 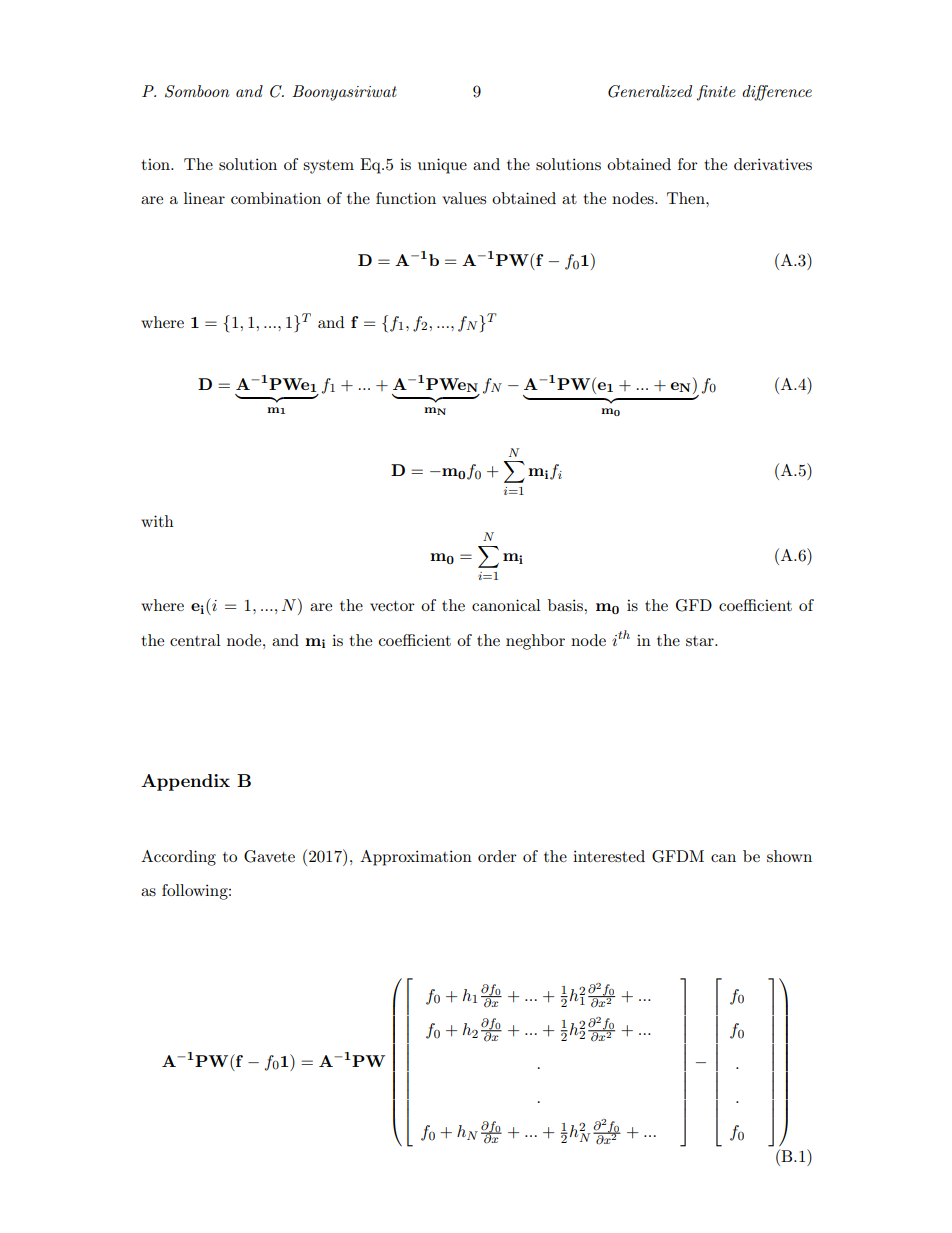 I want to click on unique, so click(x=442, y=166).
